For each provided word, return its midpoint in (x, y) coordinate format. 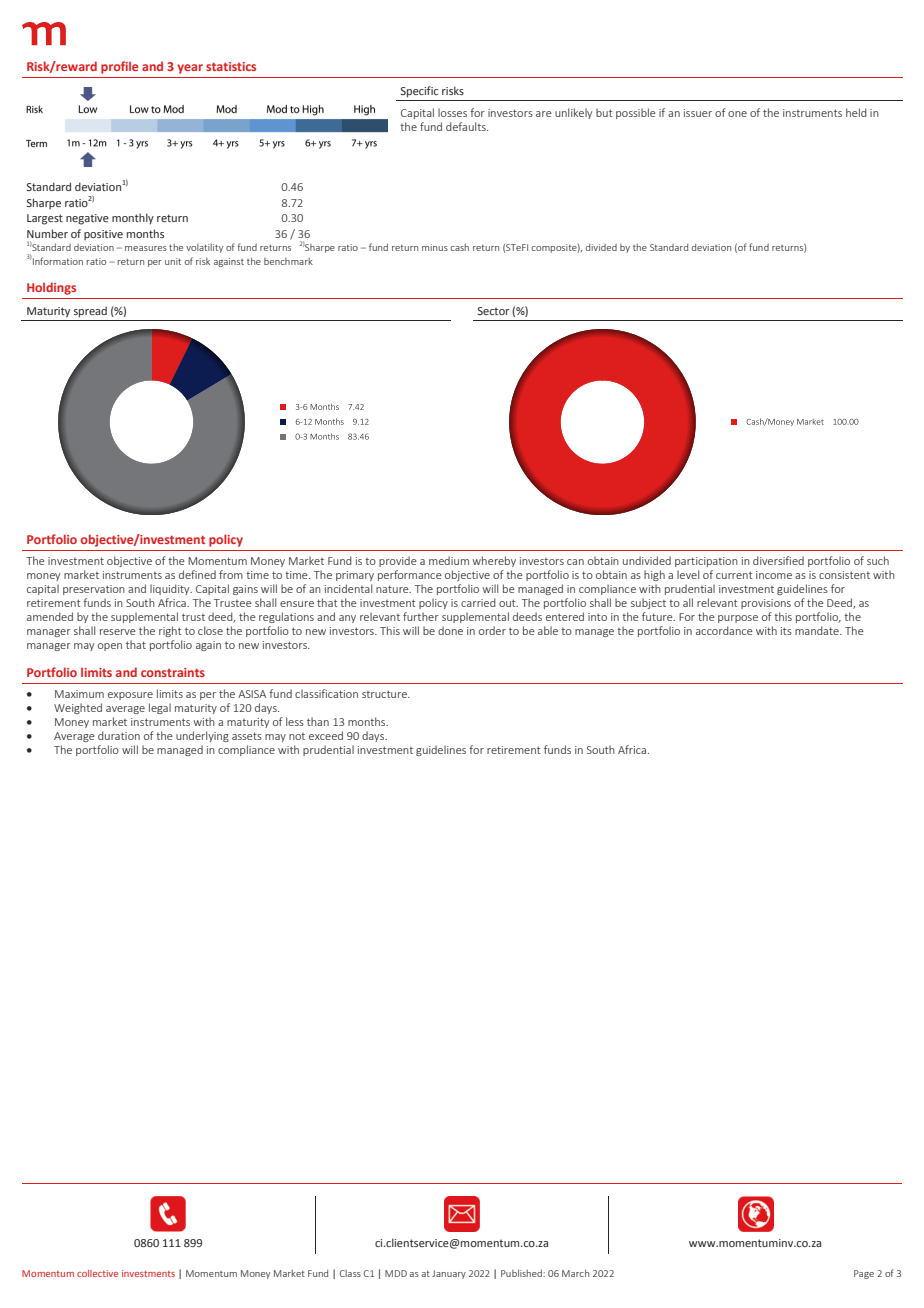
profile (119, 67)
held (856, 112)
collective (97, 1273)
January (449, 1274)
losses (452, 112)
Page (864, 1274)
